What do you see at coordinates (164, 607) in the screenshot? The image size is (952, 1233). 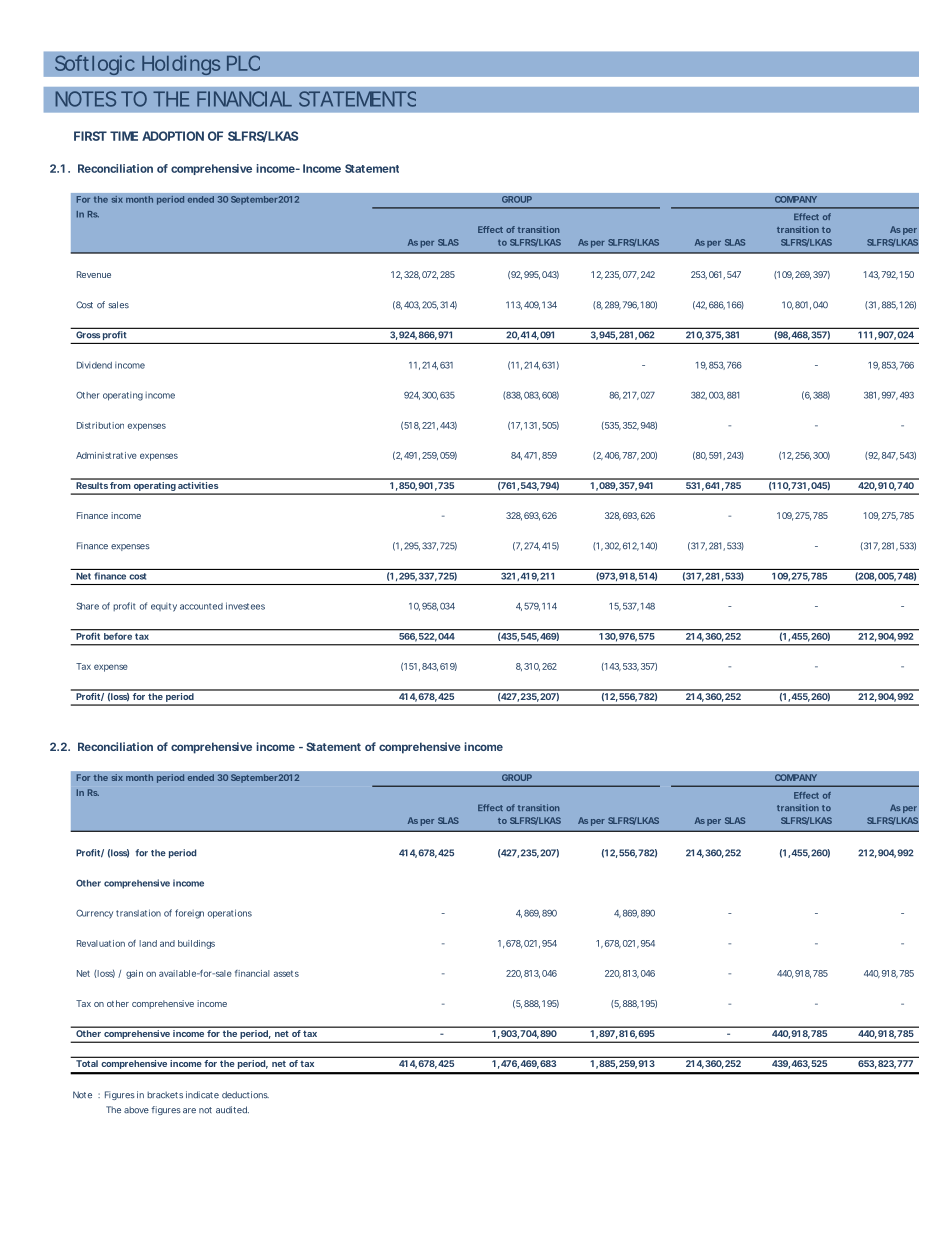 I see `equity` at bounding box center [164, 607].
